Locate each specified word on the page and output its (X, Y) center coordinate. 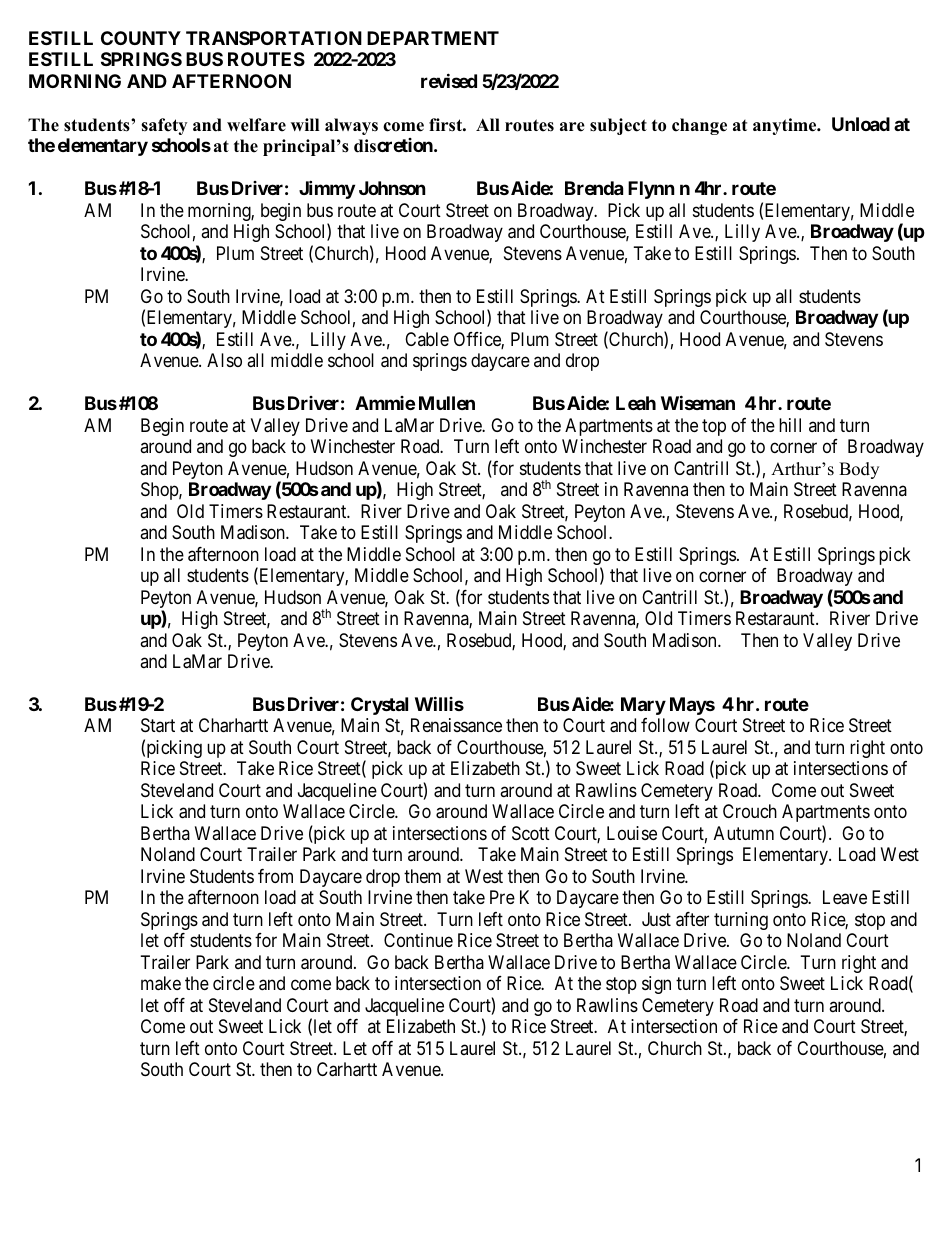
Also (224, 360)
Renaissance (456, 725)
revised (449, 80)
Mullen (447, 403)
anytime (786, 126)
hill (790, 425)
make (161, 983)
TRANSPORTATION (274, 38)
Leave (845, 897)
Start (158, 725)
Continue (418, 940)
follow (665, 725)
